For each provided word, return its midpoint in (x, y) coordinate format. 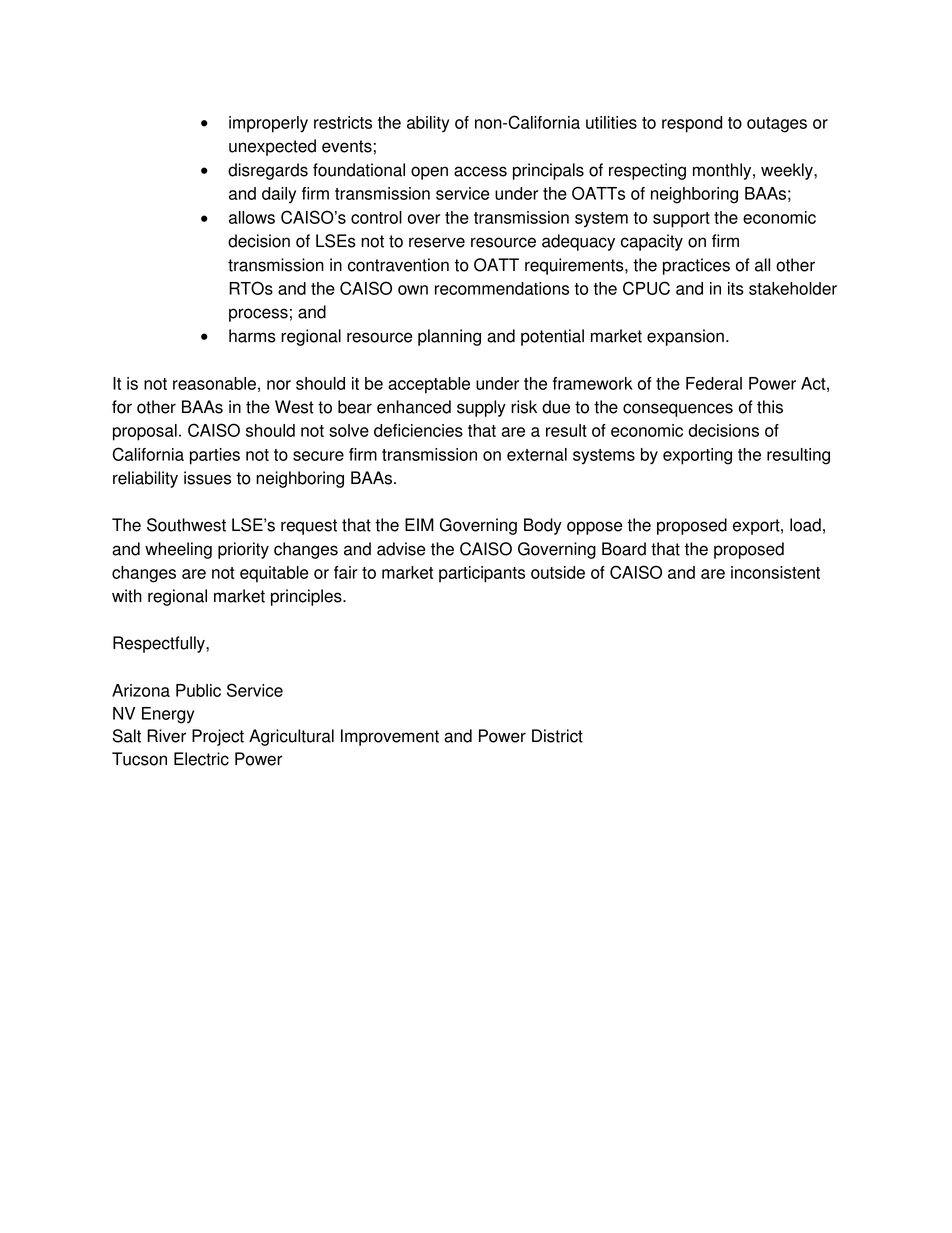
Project (218, 737)
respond (692, 124)
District (557, 736)
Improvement (390, 737)
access (480, 171)
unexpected (272, 147)
